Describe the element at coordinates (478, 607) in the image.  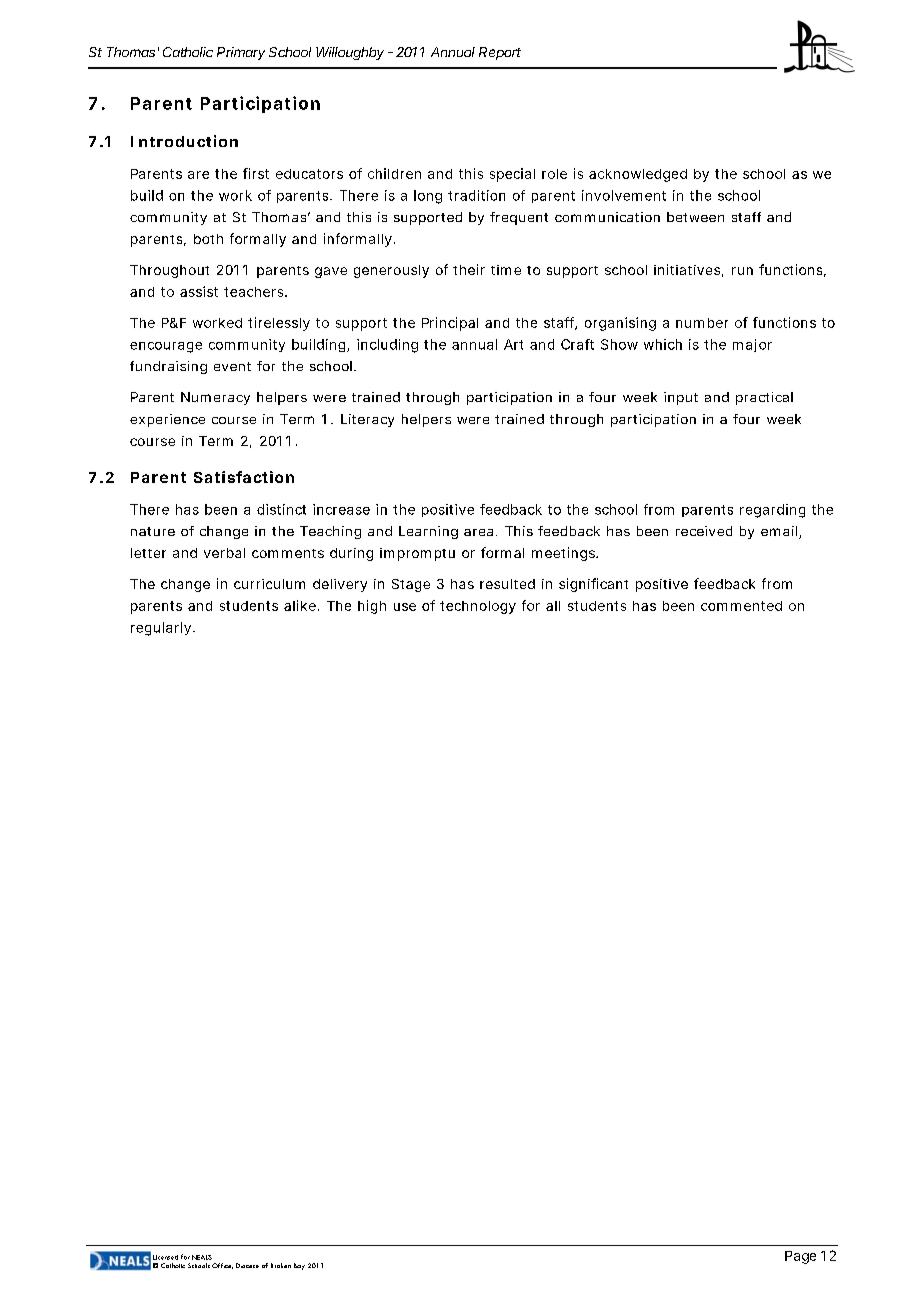
I see `technology` at that location.
